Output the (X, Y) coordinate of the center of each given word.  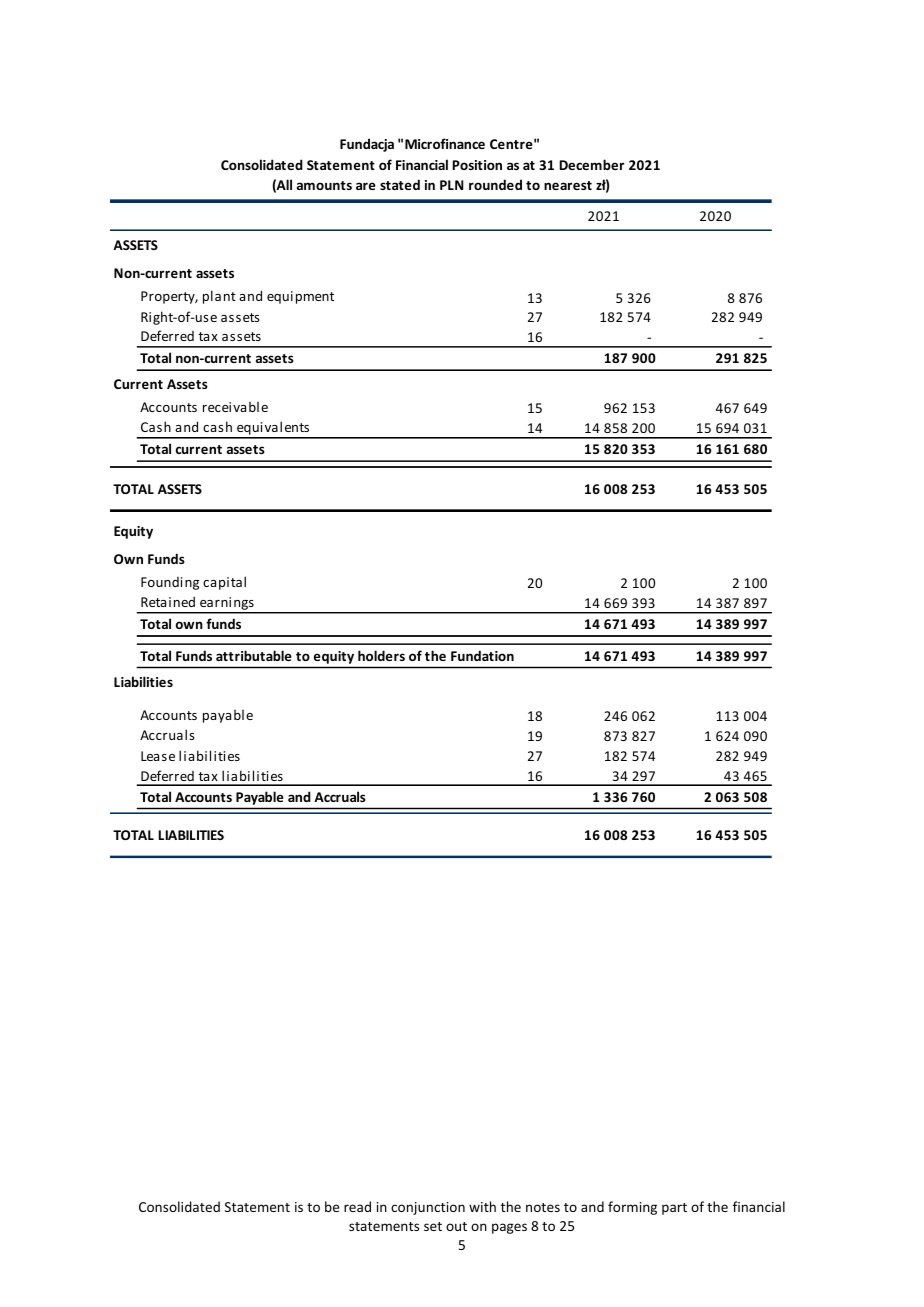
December (591, 164)
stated (400, 184)
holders (381, 655)
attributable (254, 655)
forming (632, 1208)
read (357, 1206)
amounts (324, 185)
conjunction (428, 1208)
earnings (227, 605)
